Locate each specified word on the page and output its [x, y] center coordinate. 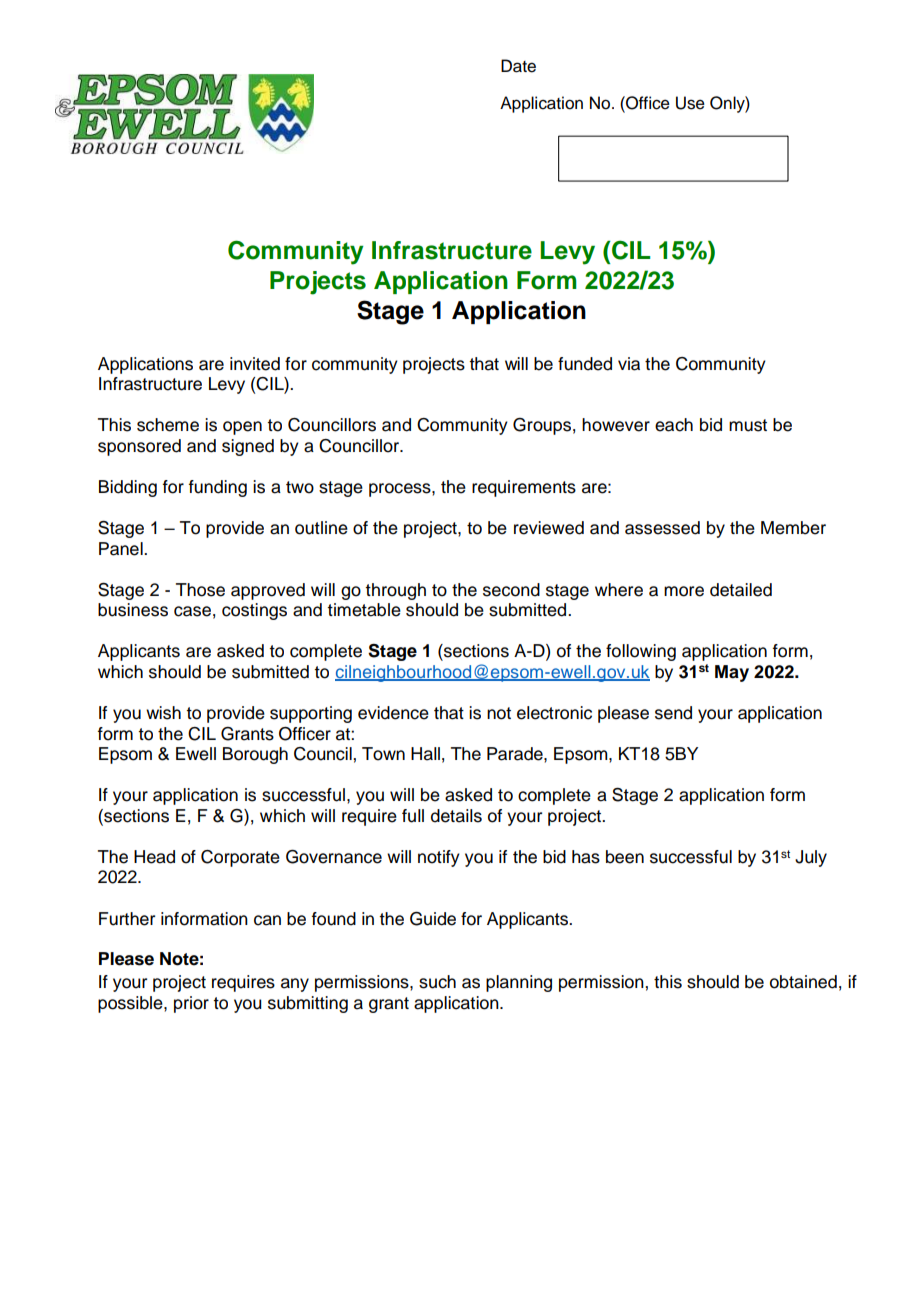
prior [191, 1004]
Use [690, 103]
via [629, 364]
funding [218, 488]
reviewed [549, 528]
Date [518, 66]
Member [793, 528]
